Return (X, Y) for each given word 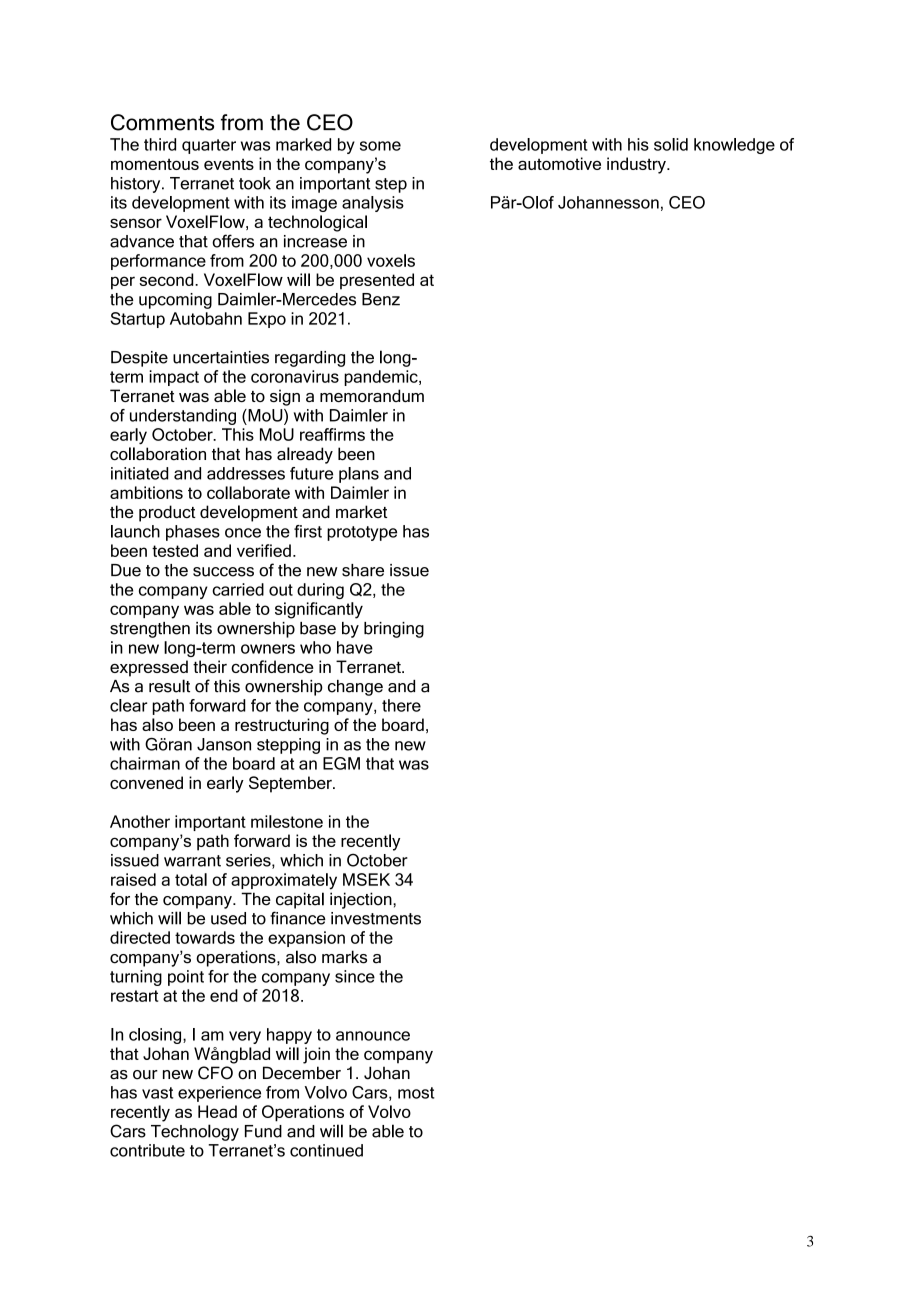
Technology (195, 1132)
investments (376, 918)
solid (671, 144)
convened (146, 782)
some (380, 146)
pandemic (382, 378)
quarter (209, 146)
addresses (246, 473)
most (416, 1093)
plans (359, 475)
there (401, 705)
